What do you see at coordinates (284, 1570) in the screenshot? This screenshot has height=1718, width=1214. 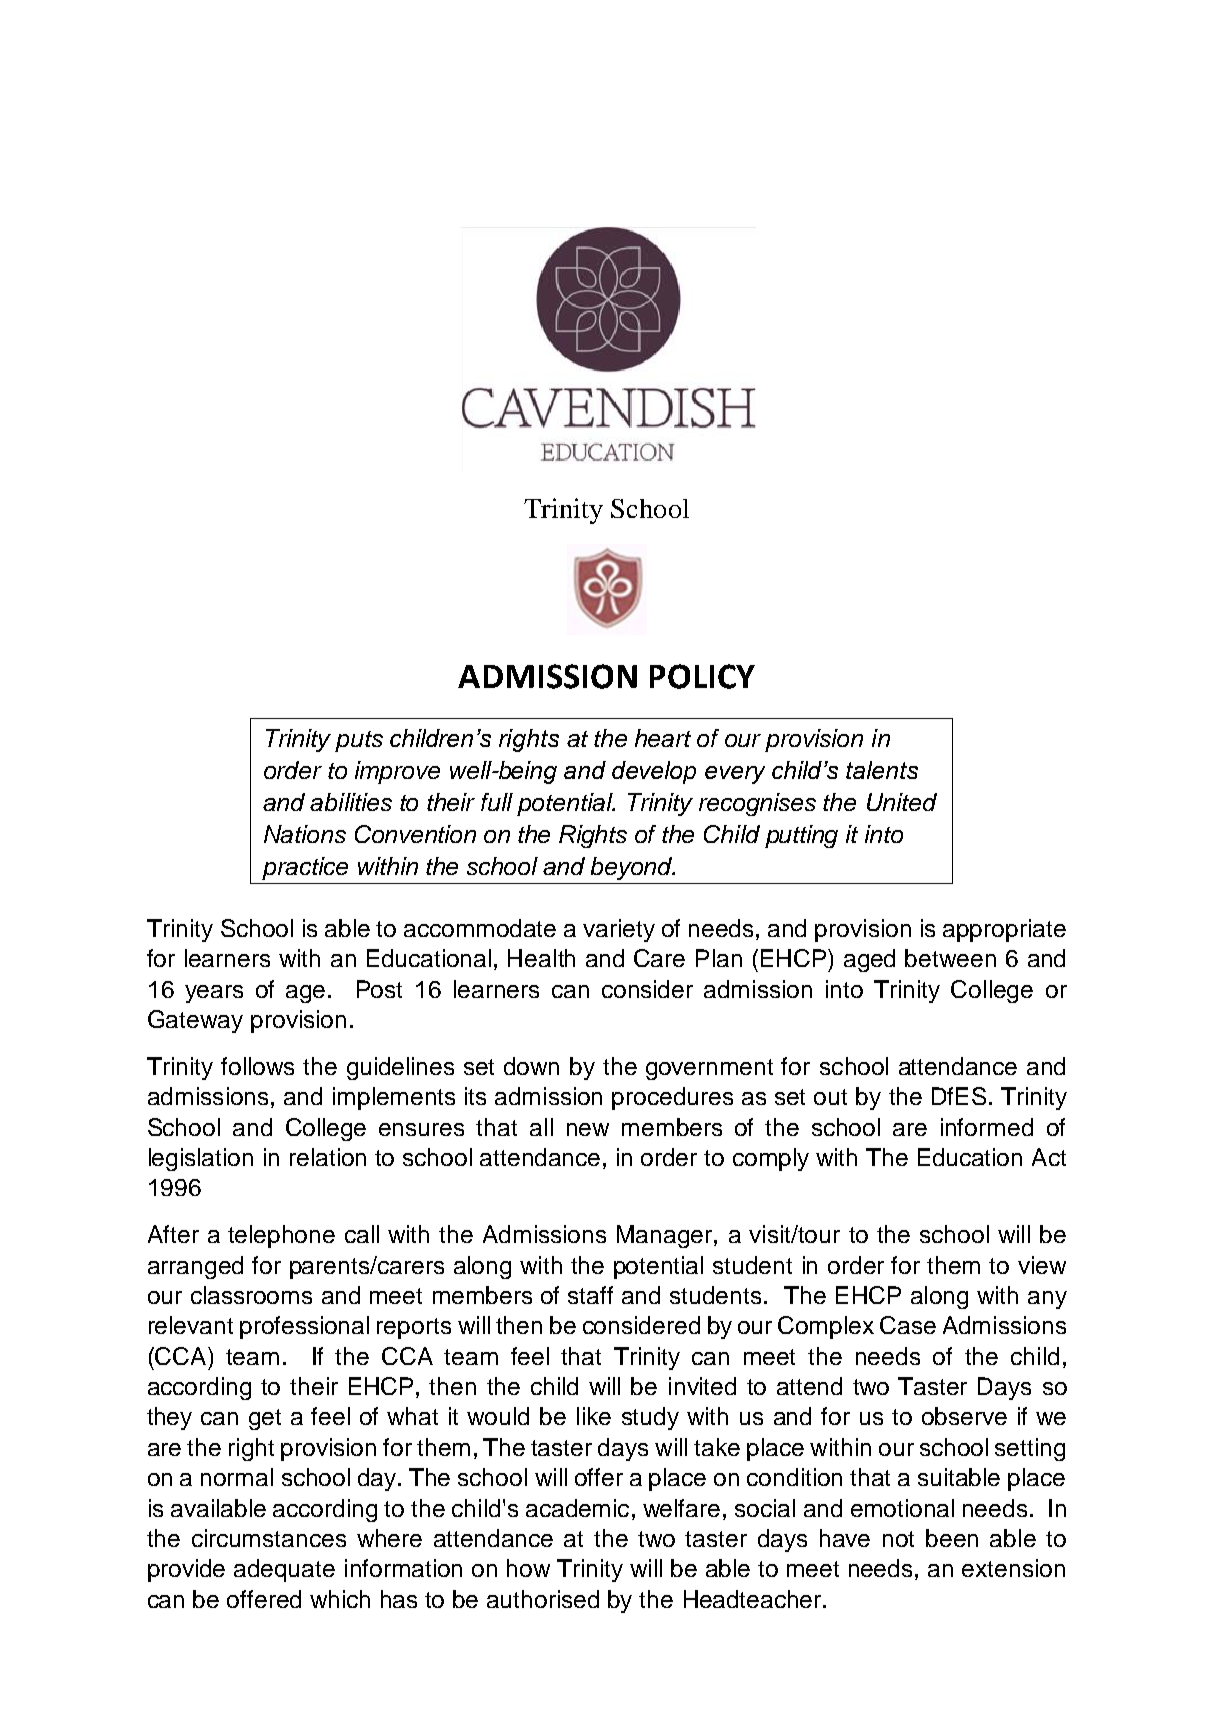 I see `adequate` at bounding box center [284, 1570].
